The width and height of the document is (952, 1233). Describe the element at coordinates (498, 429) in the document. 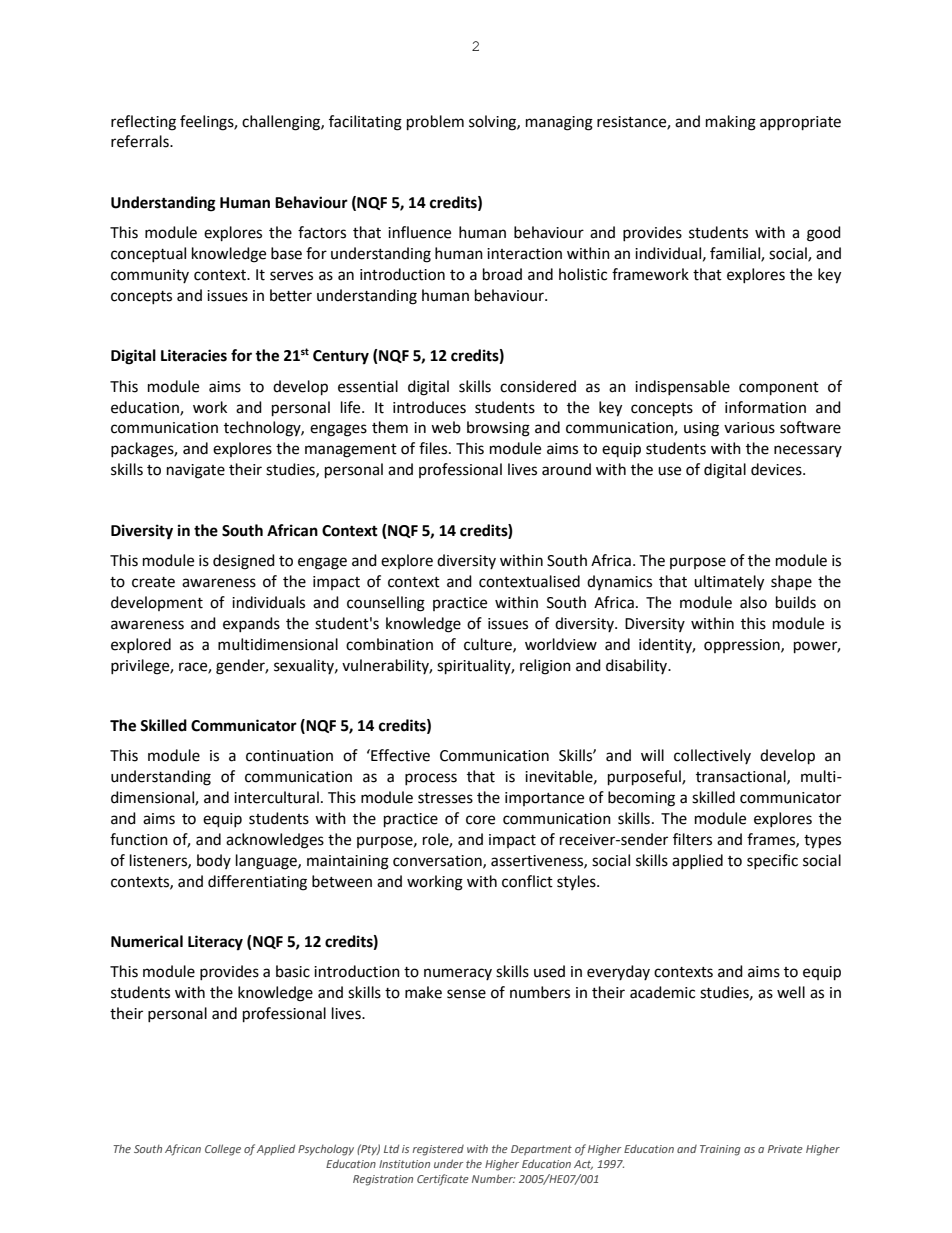

I see `browsing` at that location.
